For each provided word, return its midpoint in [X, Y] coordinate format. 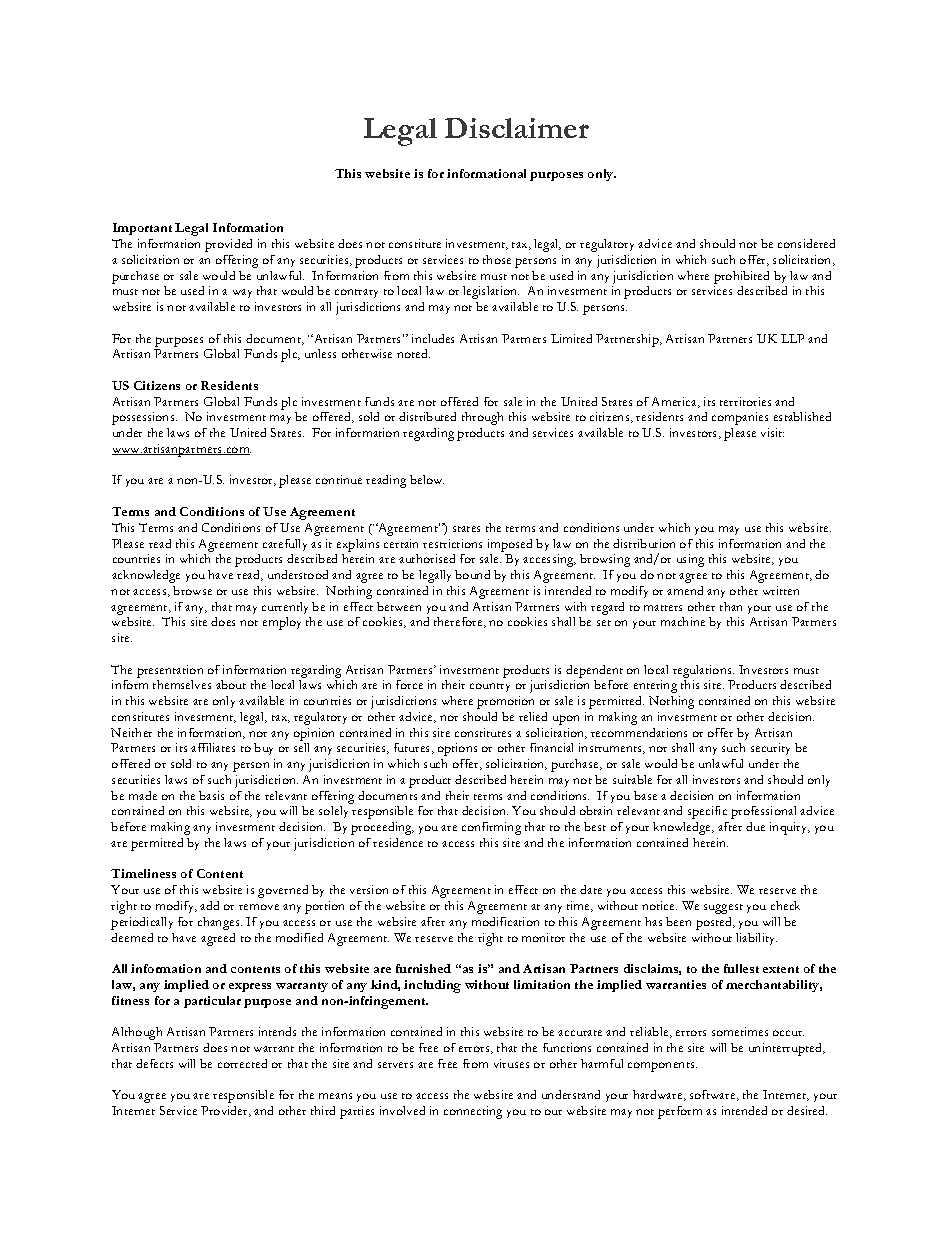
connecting [473, 1112]
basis [211, 795]
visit [772, 432]
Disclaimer [517, 128]
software [714, 1095]
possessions [144, 418]
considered [806, 243]
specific [707, 812]
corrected [242, 1063]
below [427, 479]
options [457, 749]
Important [142, 229]
